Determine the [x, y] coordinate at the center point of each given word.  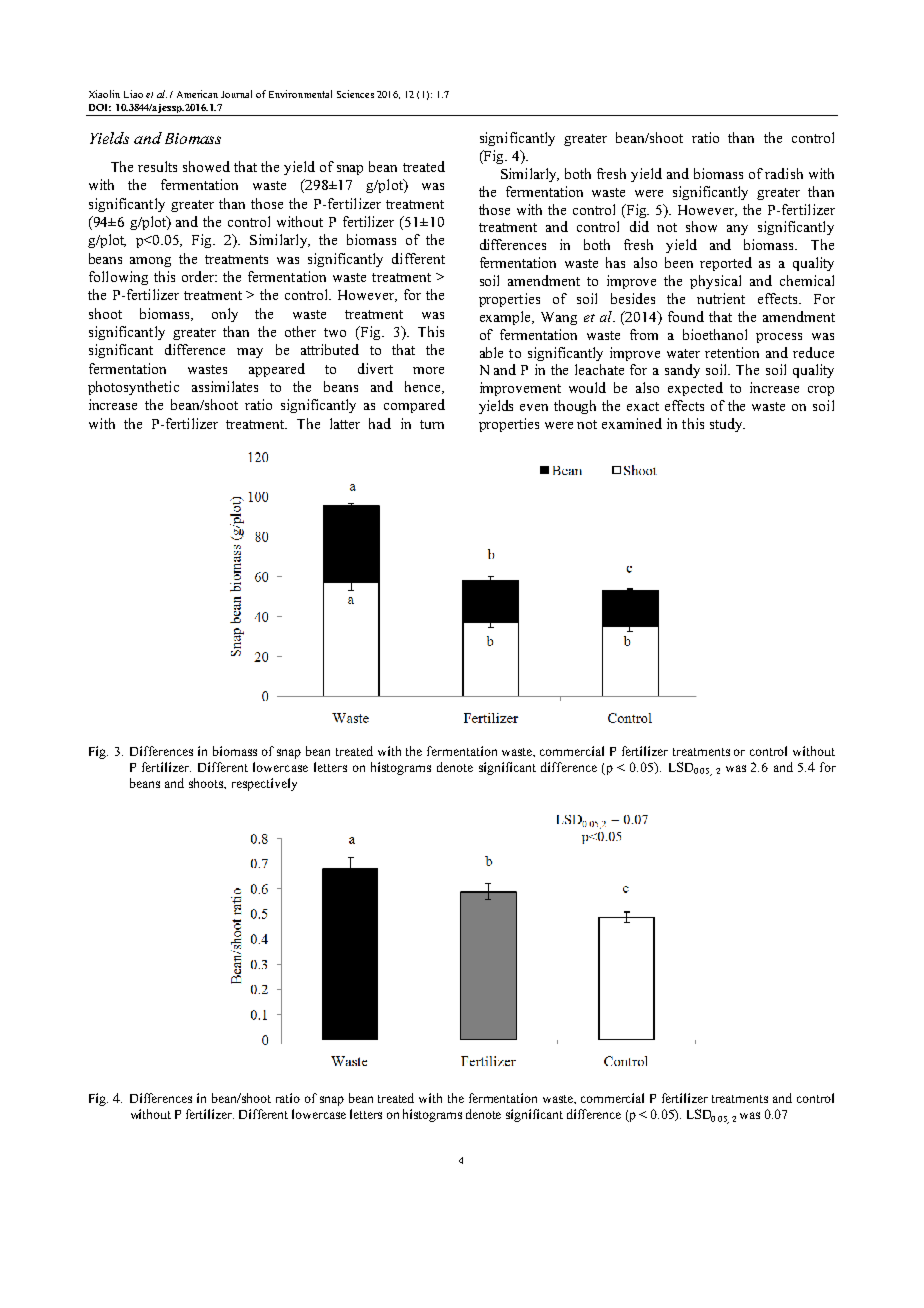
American [197, 94]
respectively [264, 784]
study [727, 425]
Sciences [355, 94]
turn [432, 424]
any [737, 230]
